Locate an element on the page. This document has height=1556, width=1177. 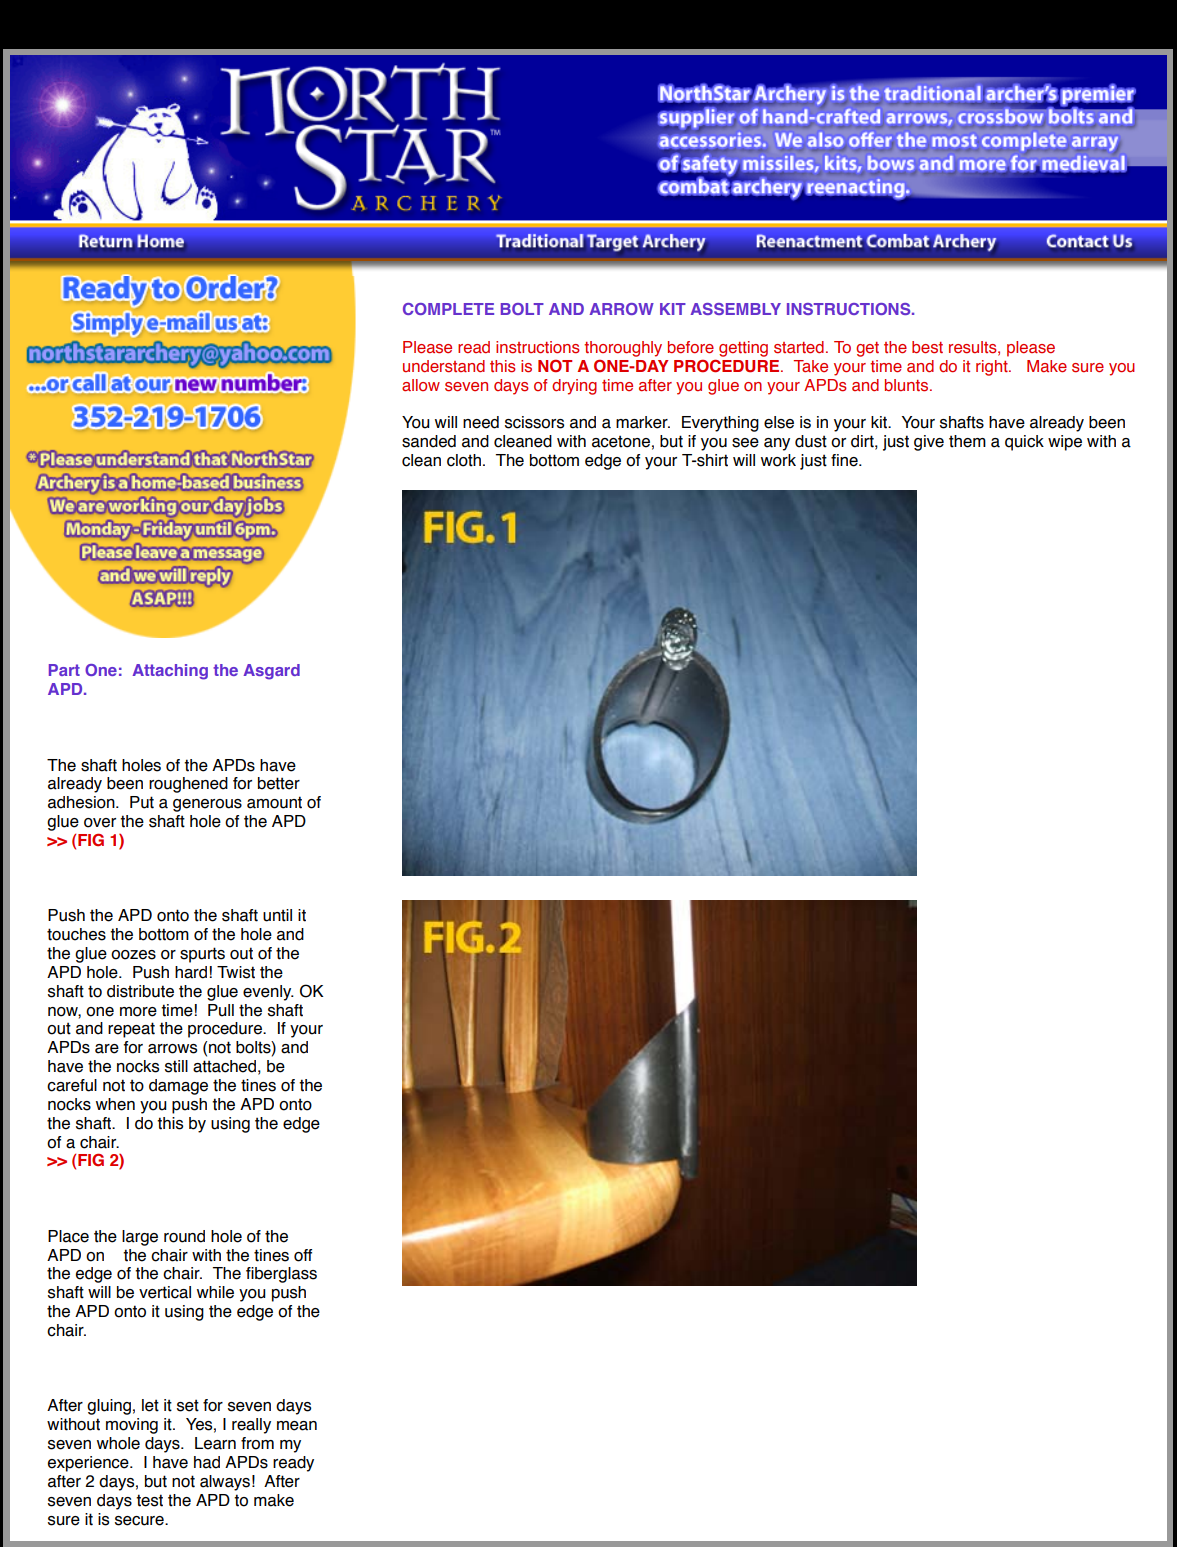
thoroughly is located at coordinates (623, 349).
